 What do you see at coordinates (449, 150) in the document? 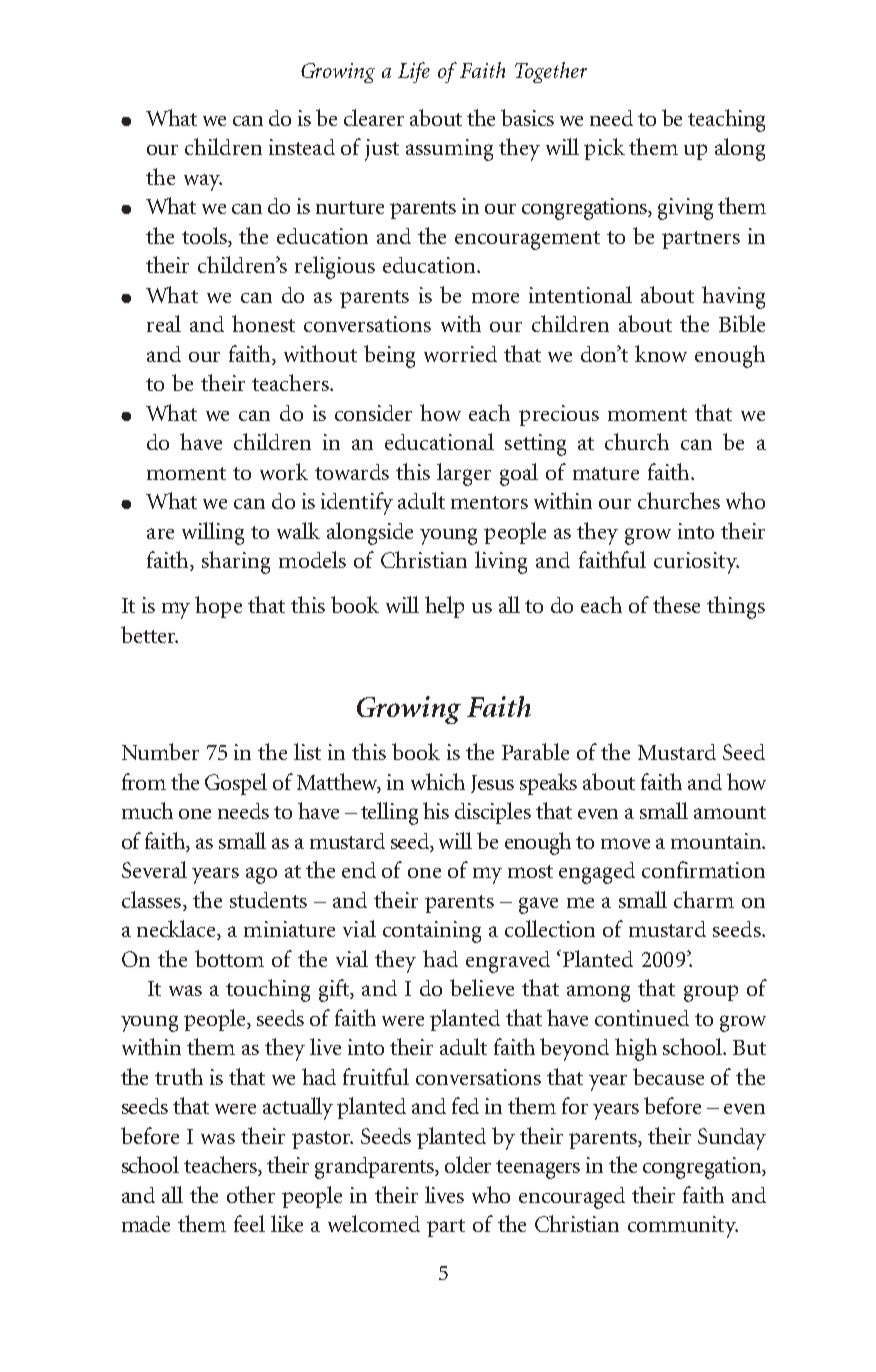
I see `assuming` at bounding box center [449, 150].
